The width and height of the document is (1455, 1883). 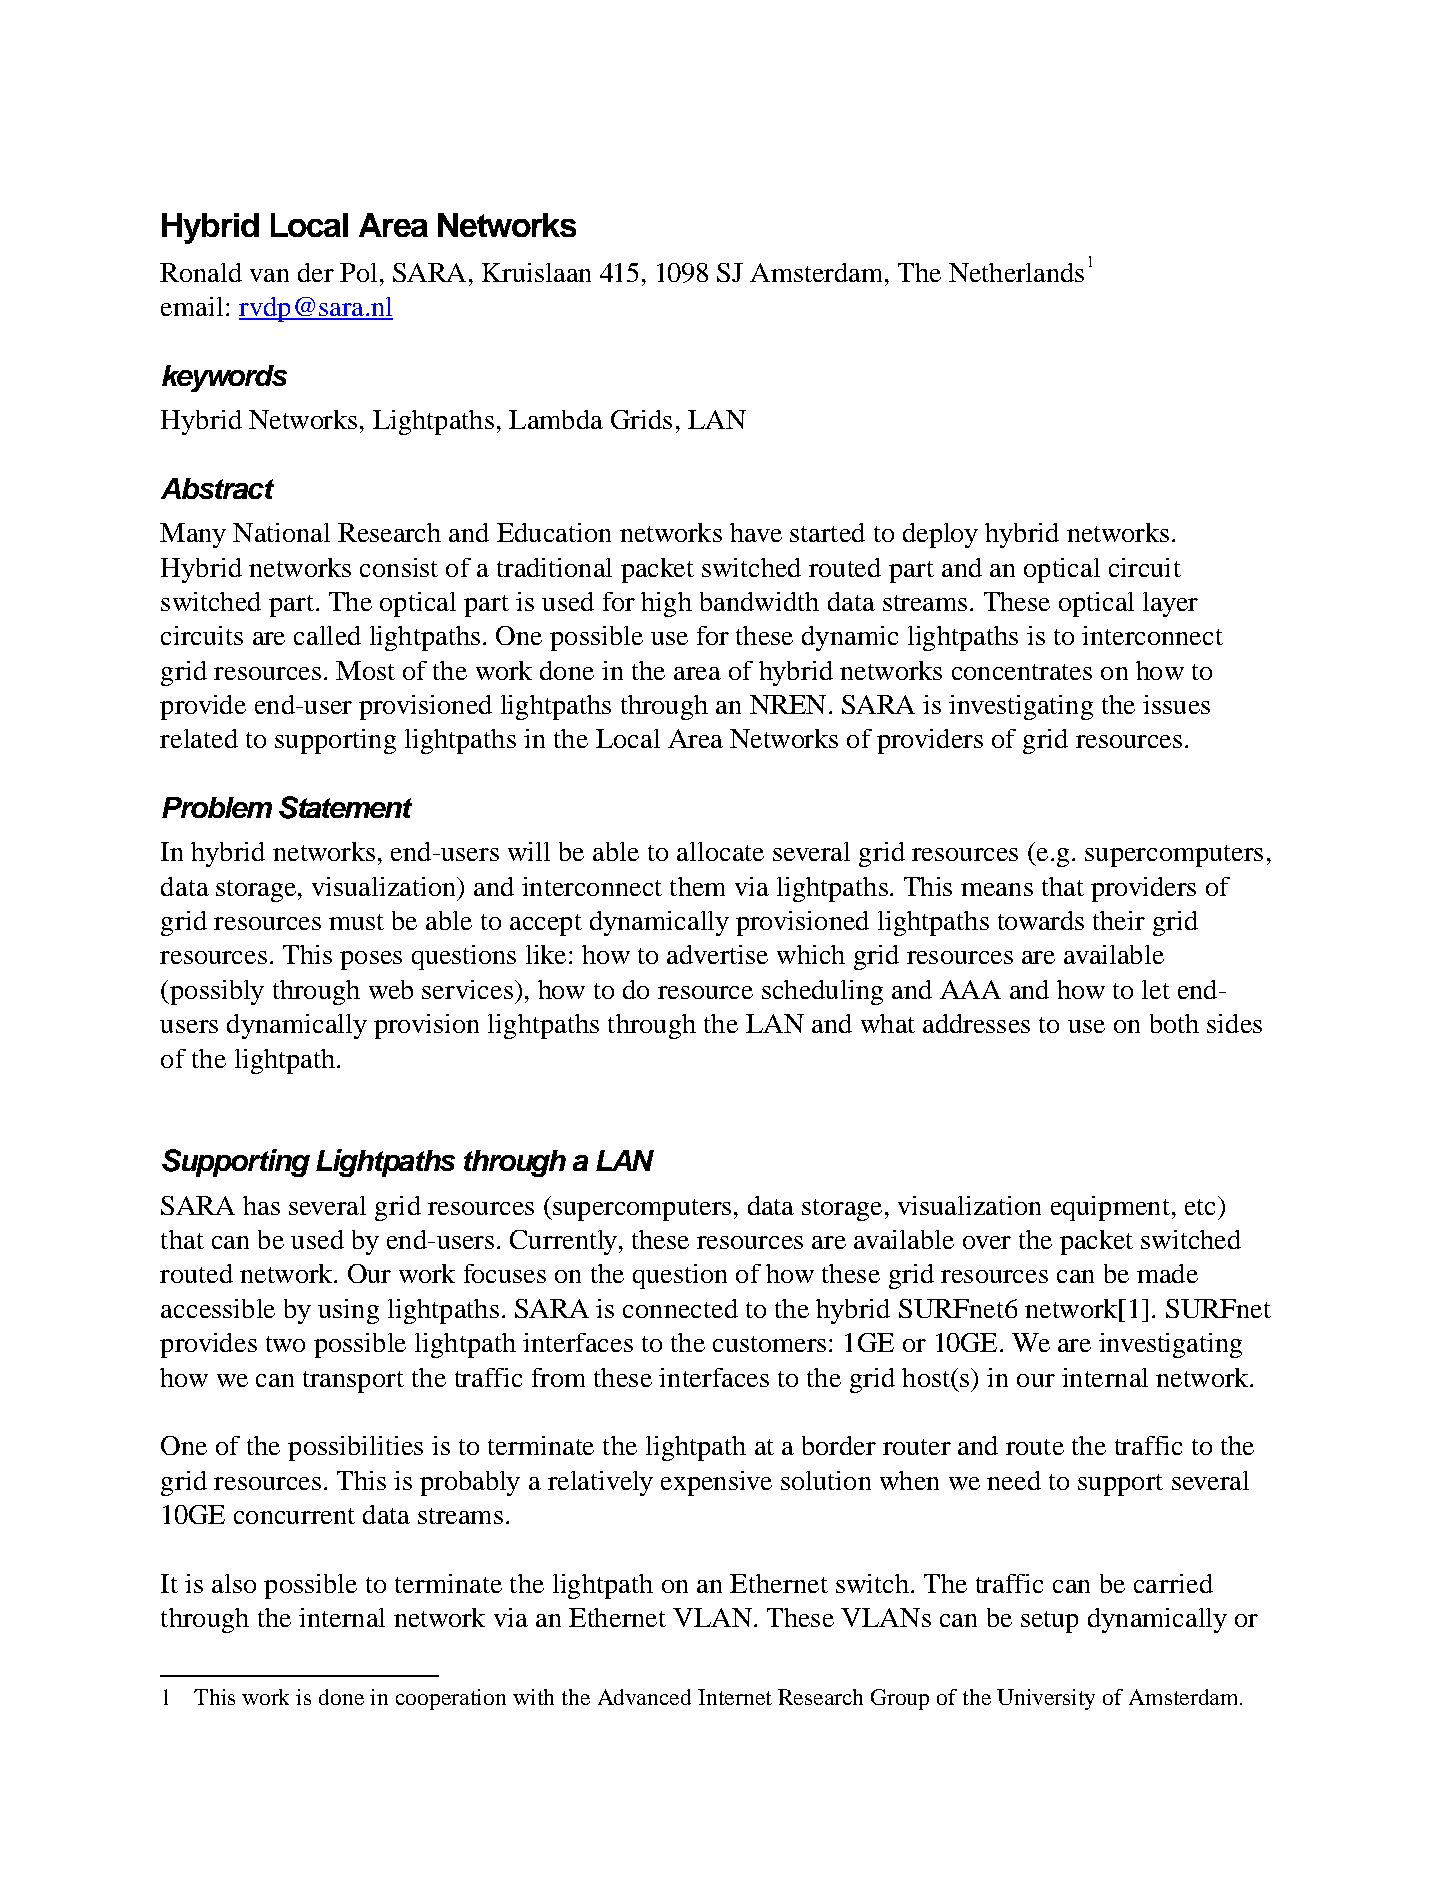 What do you see at coordinates (1049, 1622) in the document?
I see `setup` at bounding box center [1049, 1622].
